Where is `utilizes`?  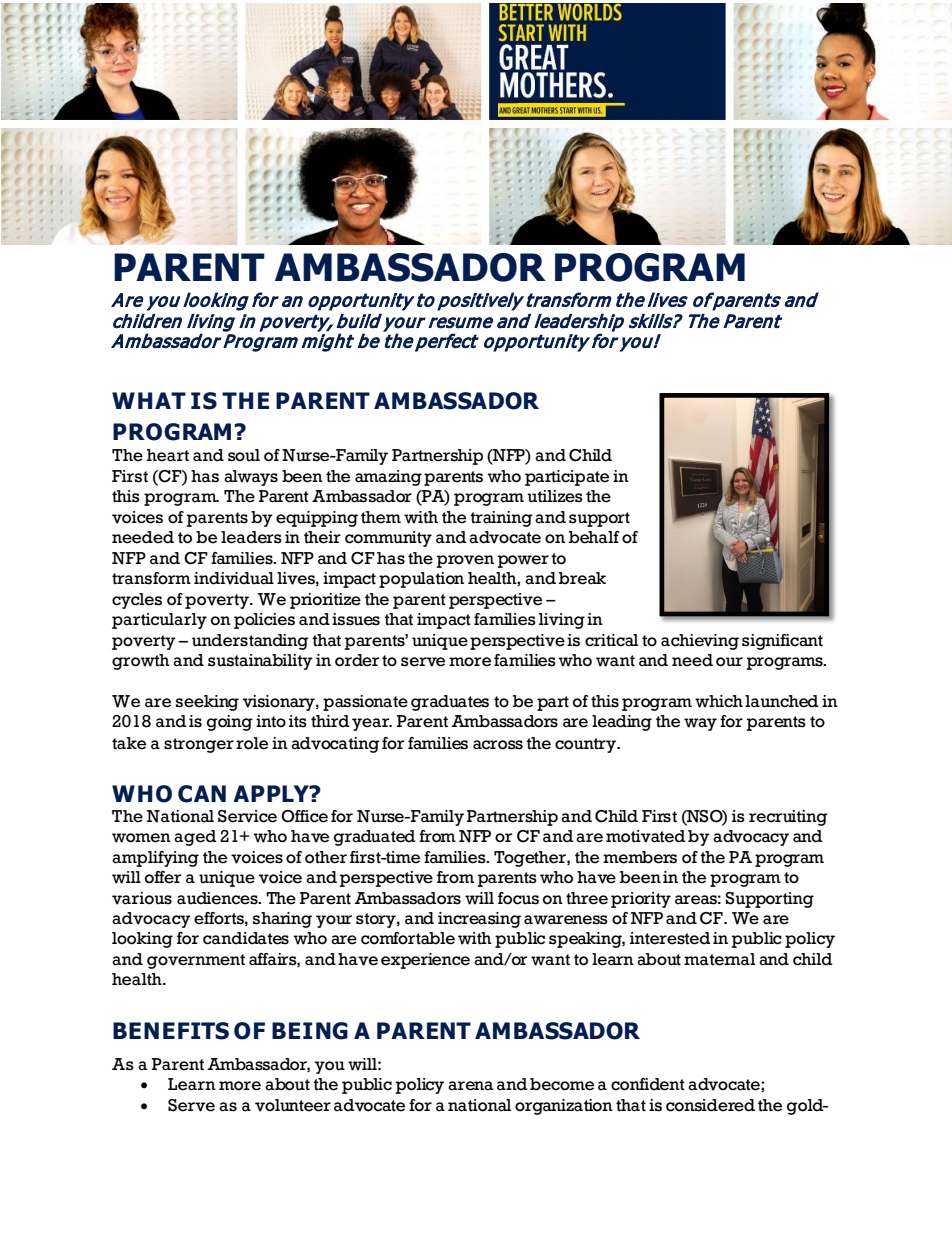
utilizes is located at coordinates (555, 496).
